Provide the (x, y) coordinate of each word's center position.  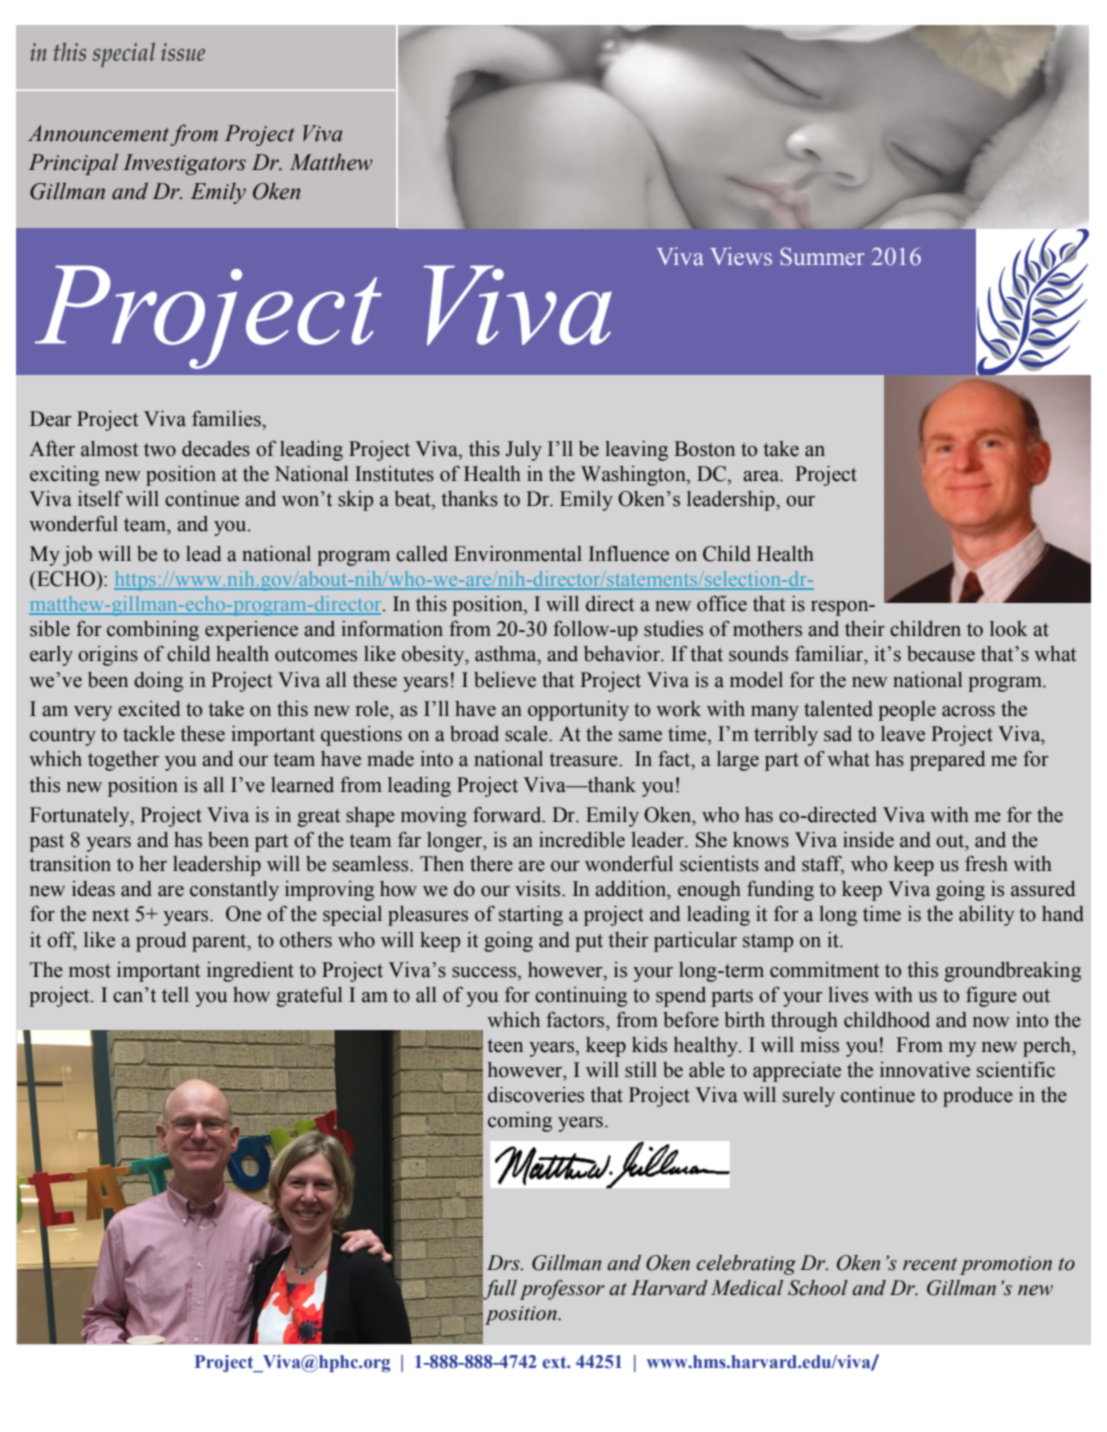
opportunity (578, 711)
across (968, 711)
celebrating (746, 1265)
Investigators (184, 164)
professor (562, 1290)
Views (741, 256)
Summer (822, 256)
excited (149, 709)
